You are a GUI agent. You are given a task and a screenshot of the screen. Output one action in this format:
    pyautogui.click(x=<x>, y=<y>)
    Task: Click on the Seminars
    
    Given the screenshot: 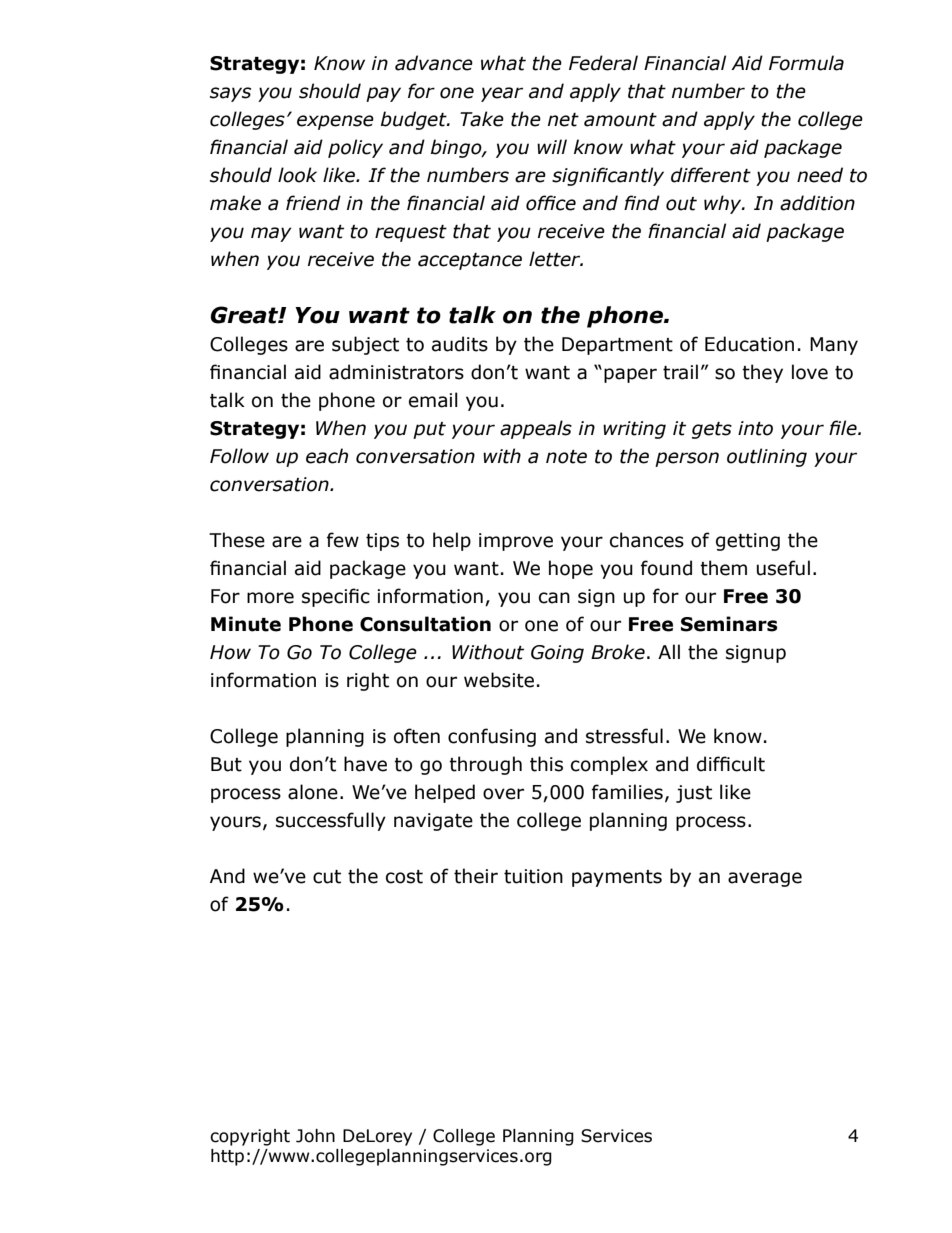 What is the action you would take?
    pyautogui.click(x=729, y=624)
